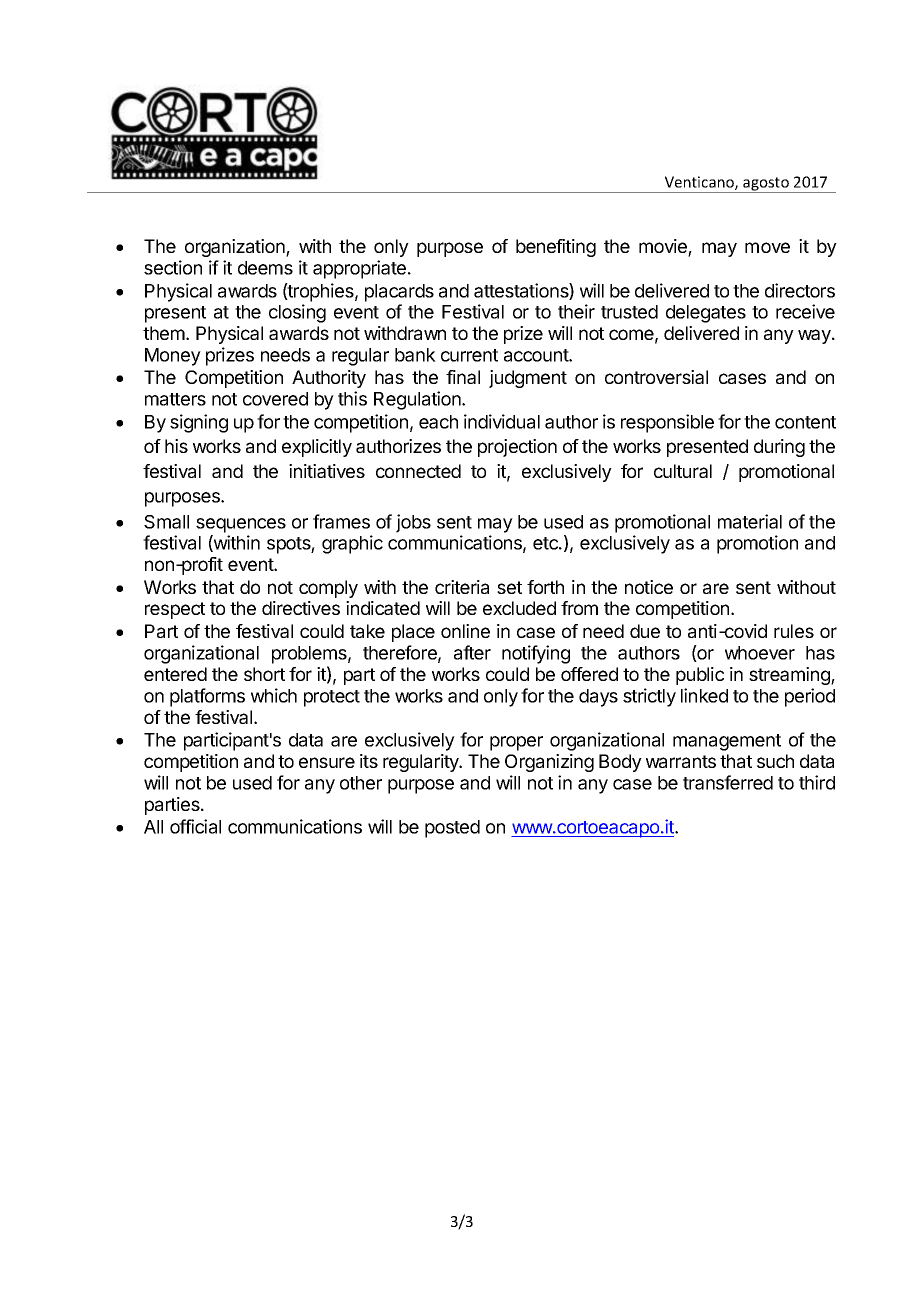 The width and height of the document is (924, 1308). I want to click on benefiting, so click(556, 248).
